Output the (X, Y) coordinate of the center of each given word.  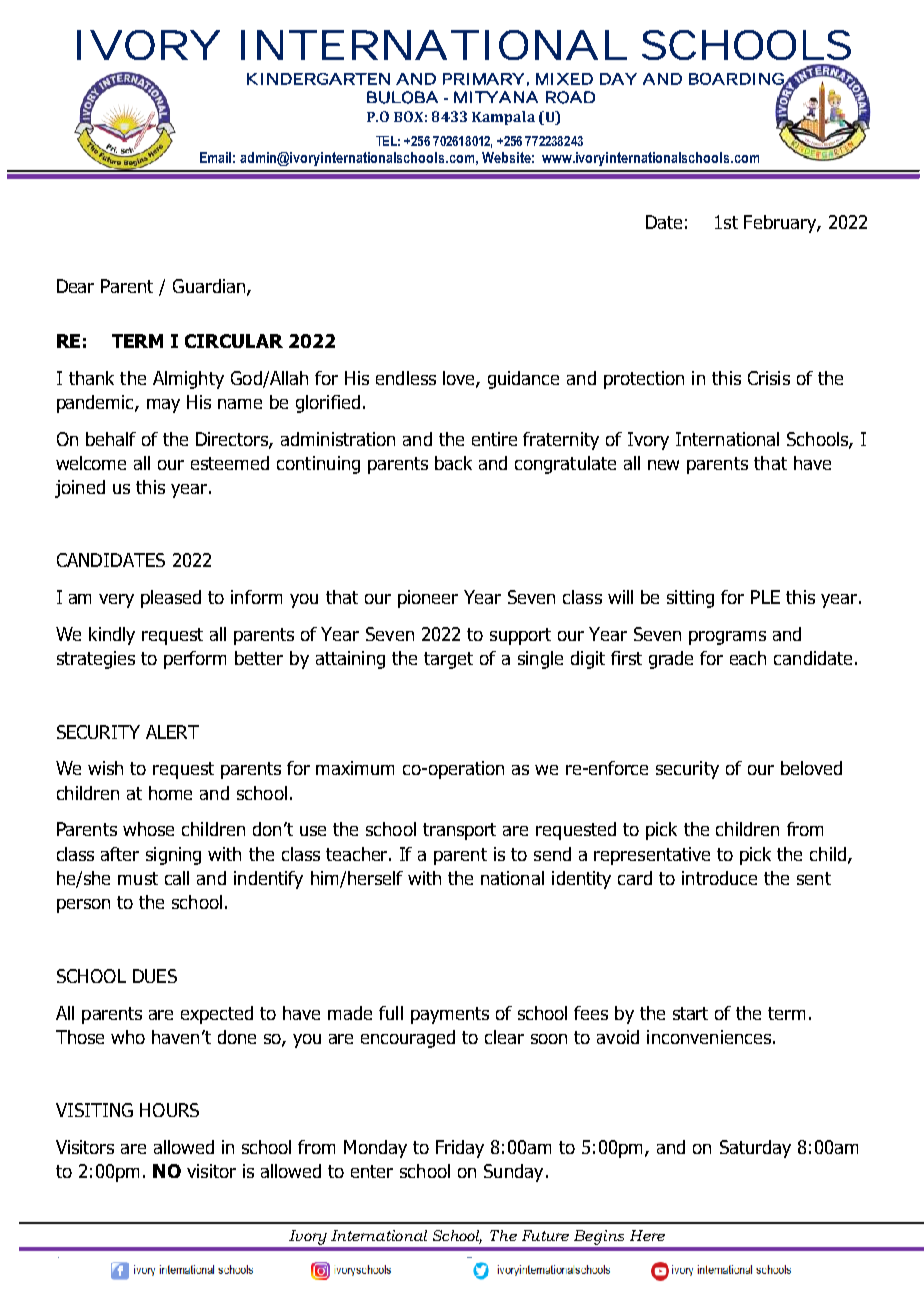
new (663, 465)
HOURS (169, 1110)
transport (459, 831)
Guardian (210, 287)
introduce (719, 878)
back (453, 463)
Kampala (503, 118)
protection (644, 380)
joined (80, 489)
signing (173, 856)
